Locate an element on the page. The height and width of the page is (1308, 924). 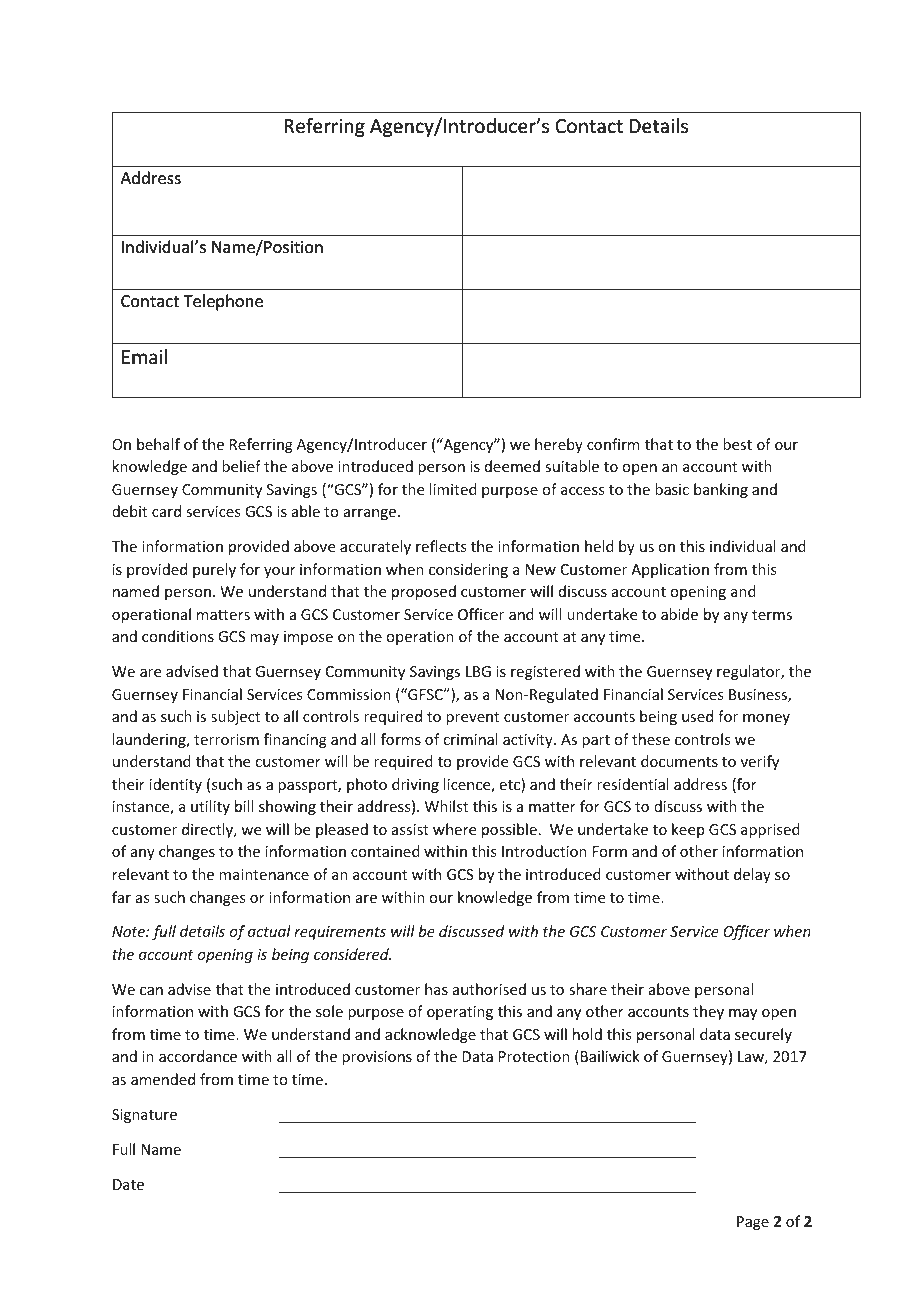
Date is located at coordinates (128, 1184).
